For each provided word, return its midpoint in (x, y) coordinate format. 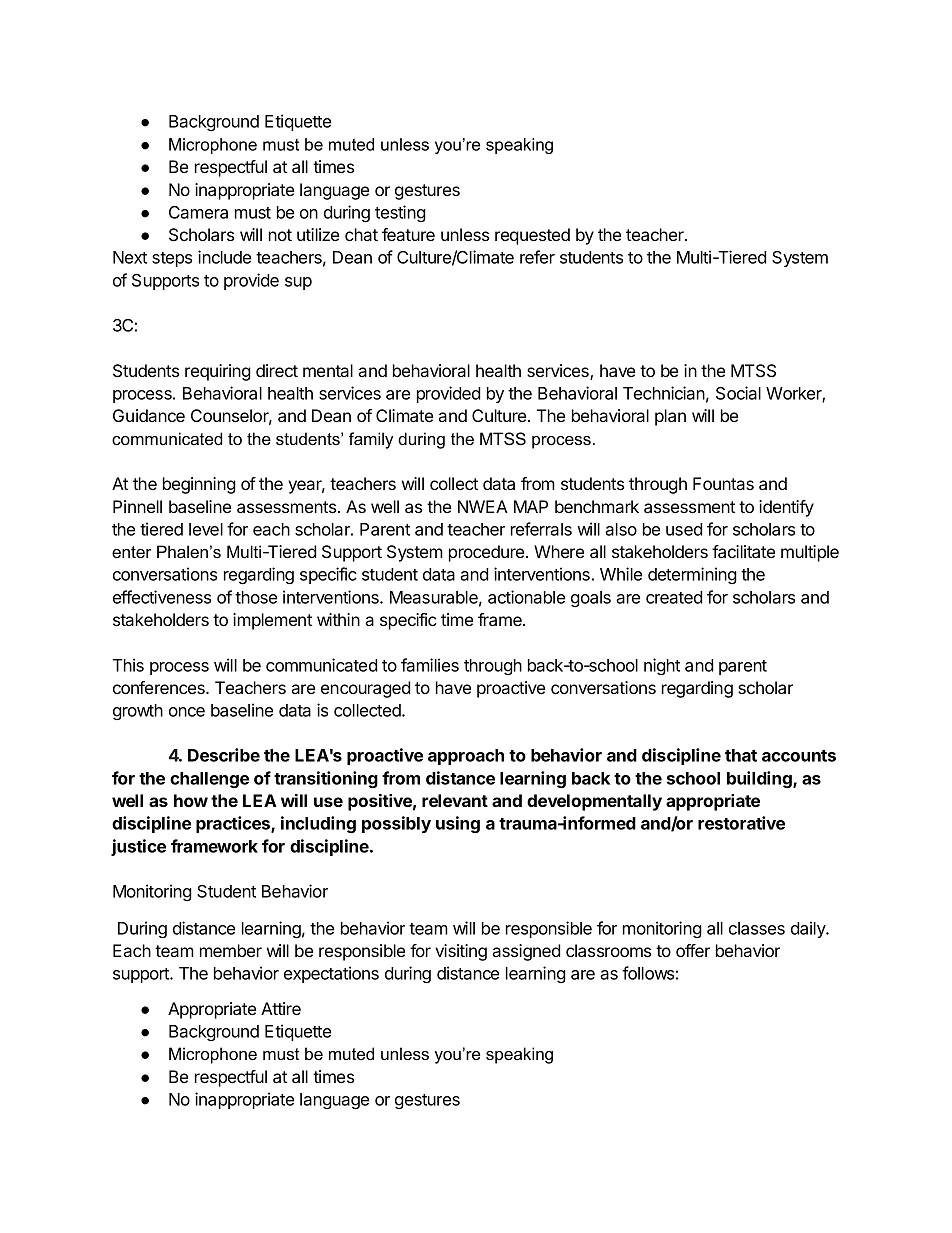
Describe (224, 755)
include (224, 257)
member (231, 950)
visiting (461, 952)
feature (408, 234)
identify (786, 508)
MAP (531, 506)
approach (466, 757)
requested (532, 236)
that (741, 755)
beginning (199, 485)
